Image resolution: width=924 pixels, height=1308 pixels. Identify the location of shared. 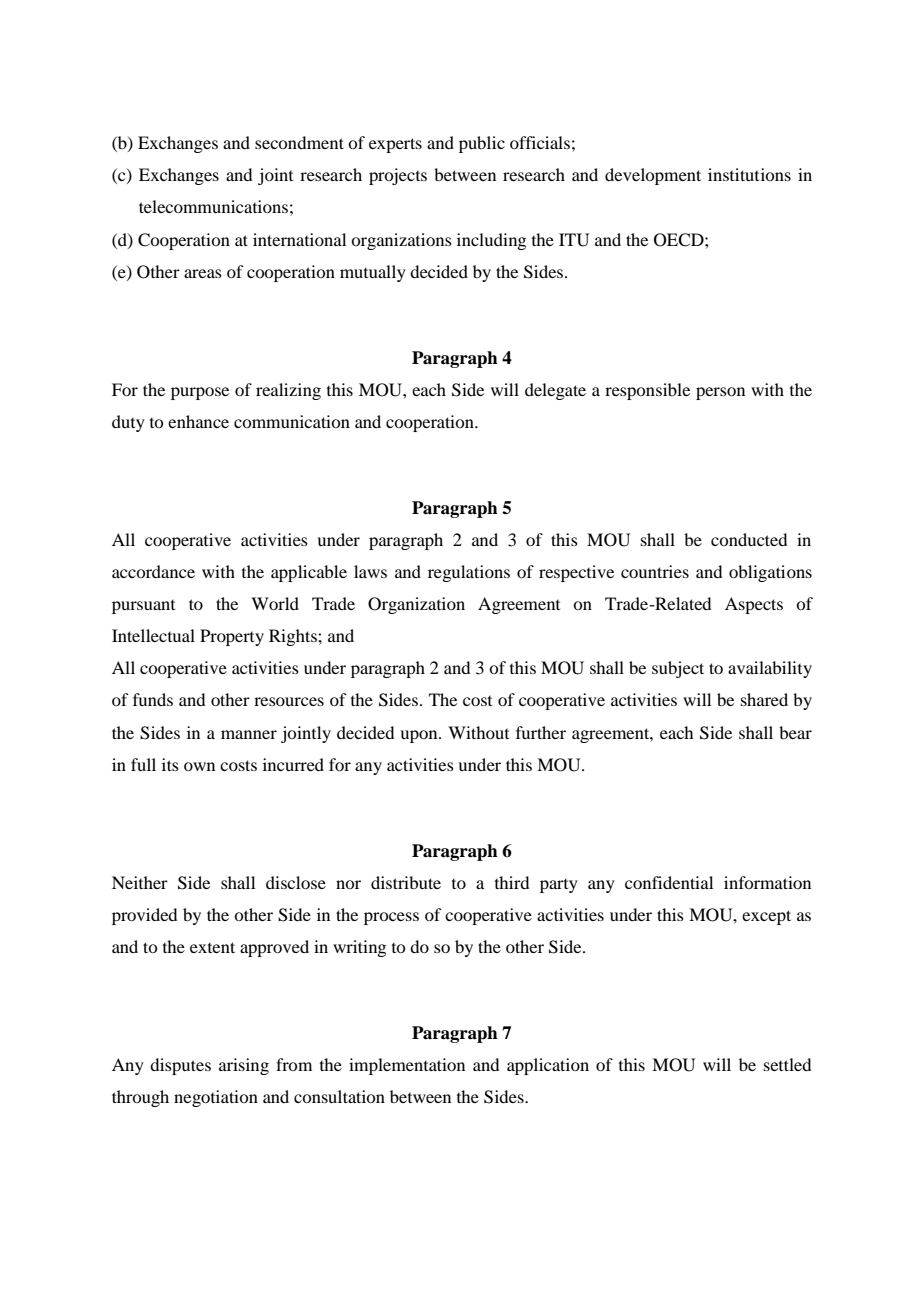
(764, 699).
